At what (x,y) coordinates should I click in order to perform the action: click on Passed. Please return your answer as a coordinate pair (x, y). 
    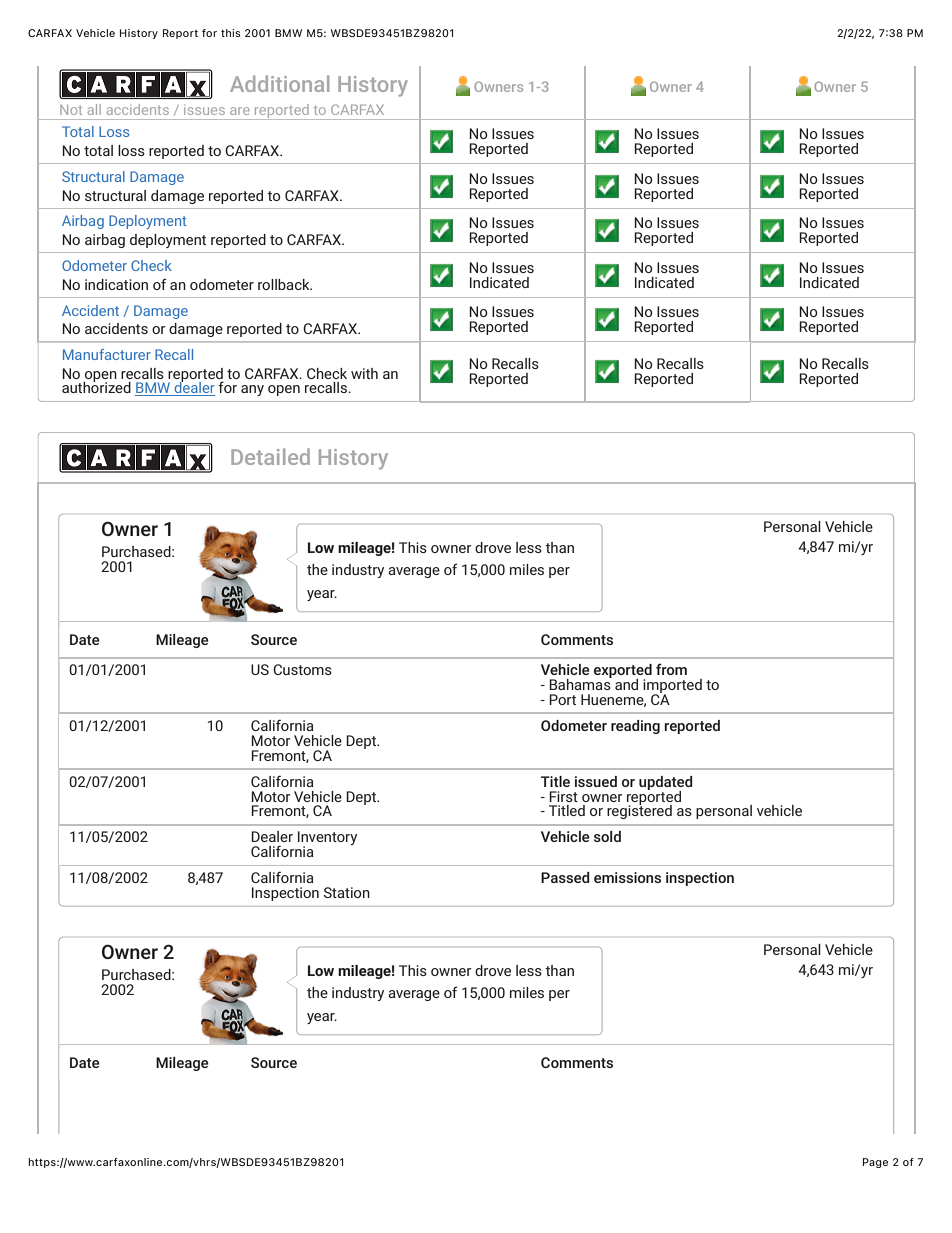
    Looking at the image, I should click on (565, 877).
